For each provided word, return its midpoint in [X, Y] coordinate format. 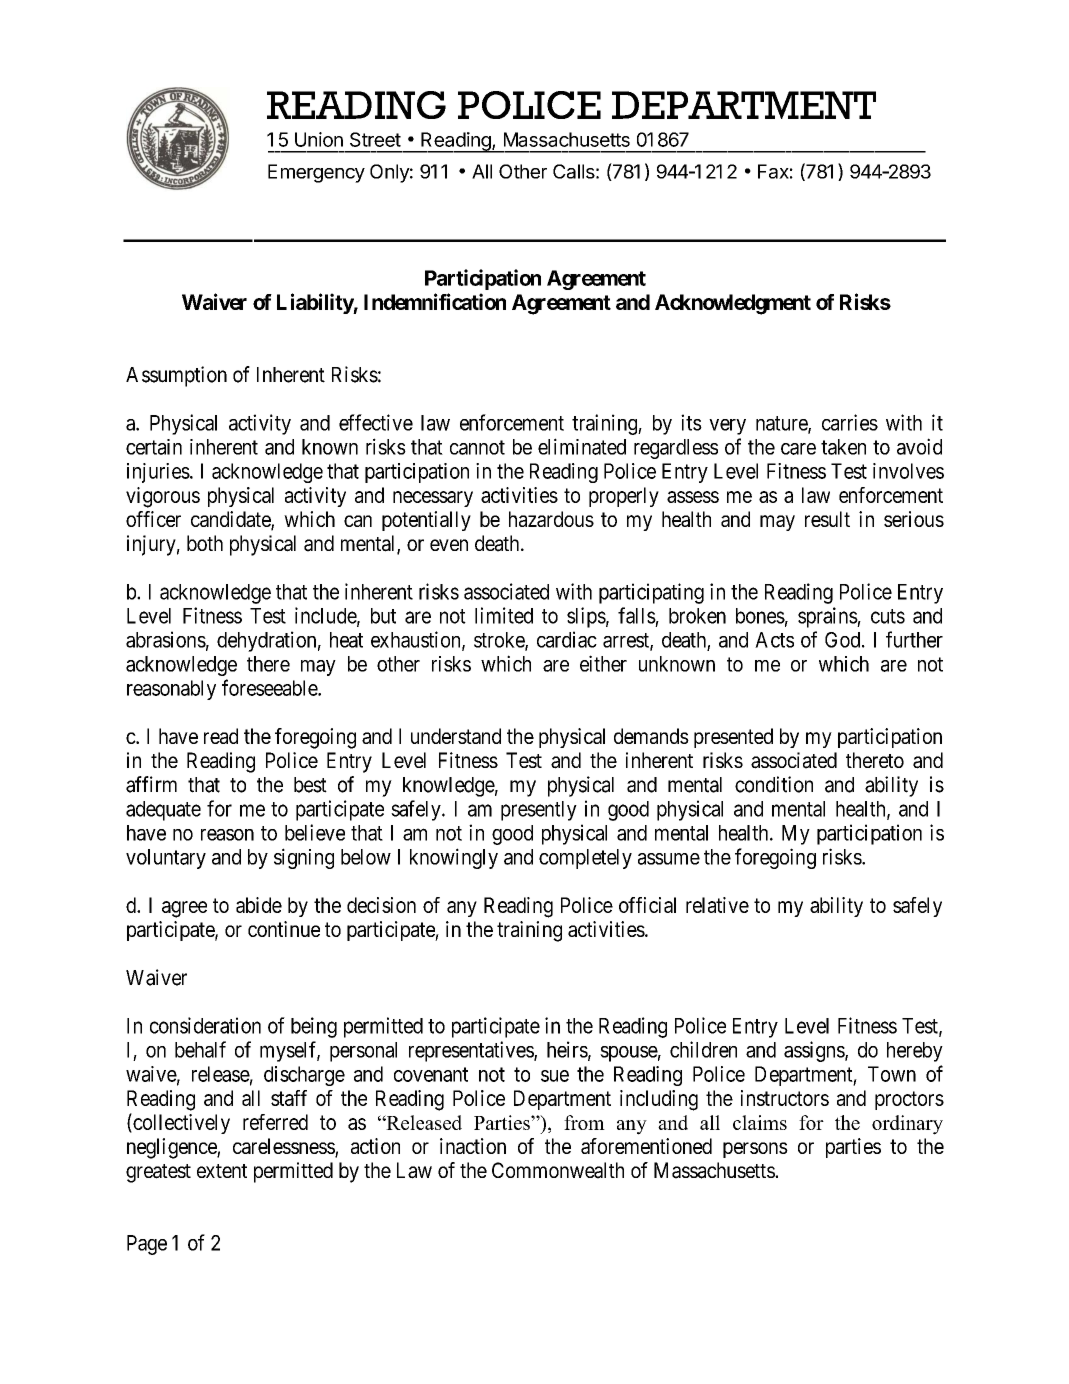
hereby [915, 1052]
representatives [472, 1051]
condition [774, 784]
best [310, 785]
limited [504, 615]
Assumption [176, 376]
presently [539, 811]
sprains [828, 617]
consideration [205, 1025]
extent [222, 1171]
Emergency [316, 173]
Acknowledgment [733, 304]
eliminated [582, 446]
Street [375, 139]
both [205, 543]
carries [850, 422]
